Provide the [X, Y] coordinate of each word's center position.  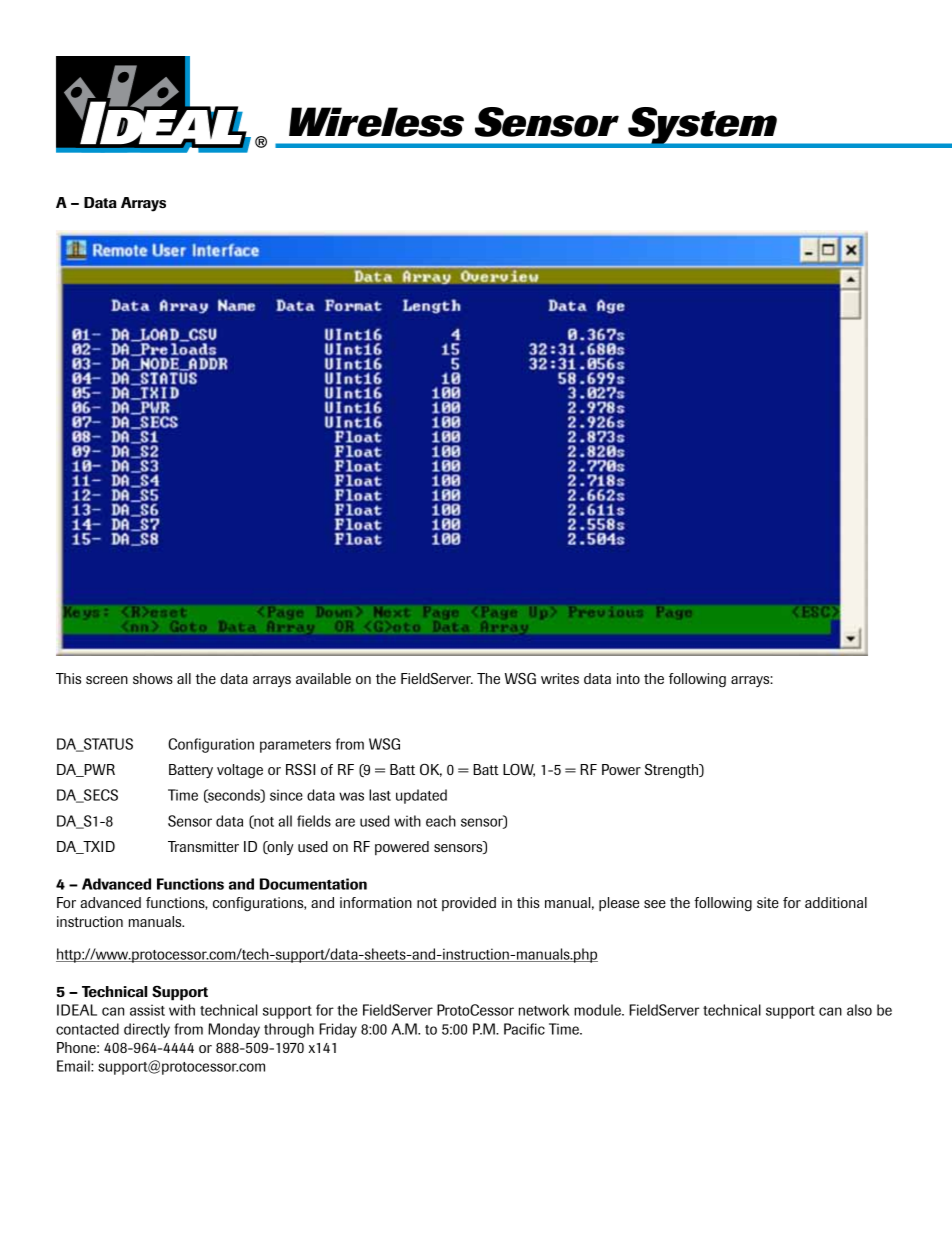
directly [147, 1030]
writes [560, 678]
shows [153, 678]
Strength [673, 771]
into [628, 678]
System [702, 127]
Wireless [376, 122]
